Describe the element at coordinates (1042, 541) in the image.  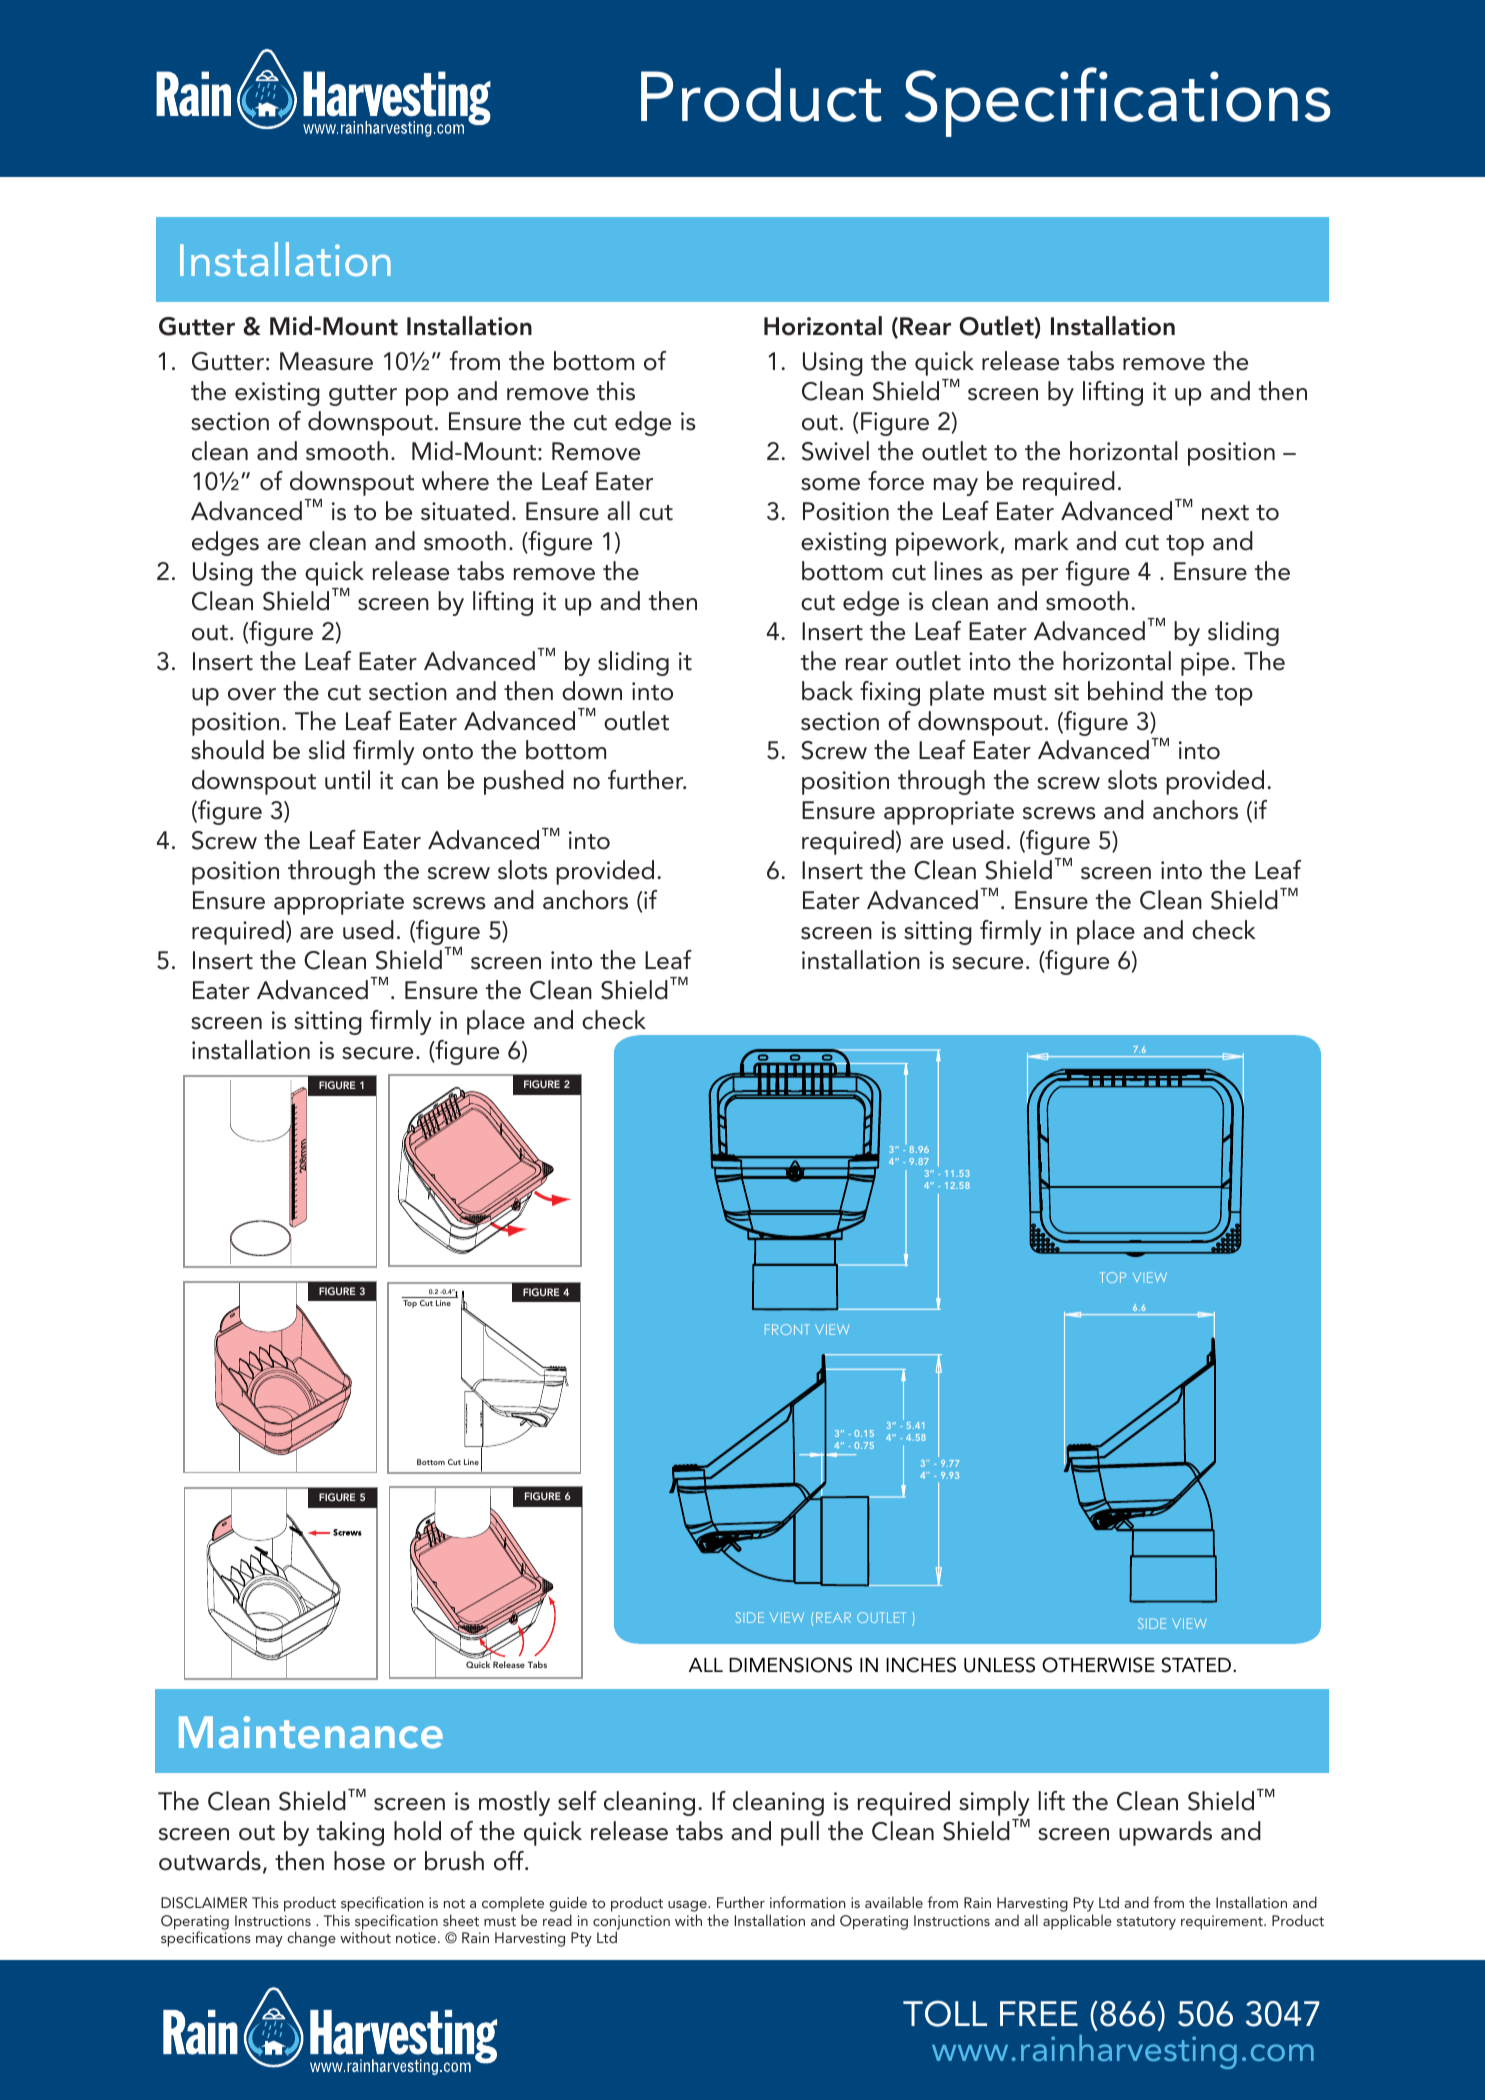
I see `mark` at that location.
